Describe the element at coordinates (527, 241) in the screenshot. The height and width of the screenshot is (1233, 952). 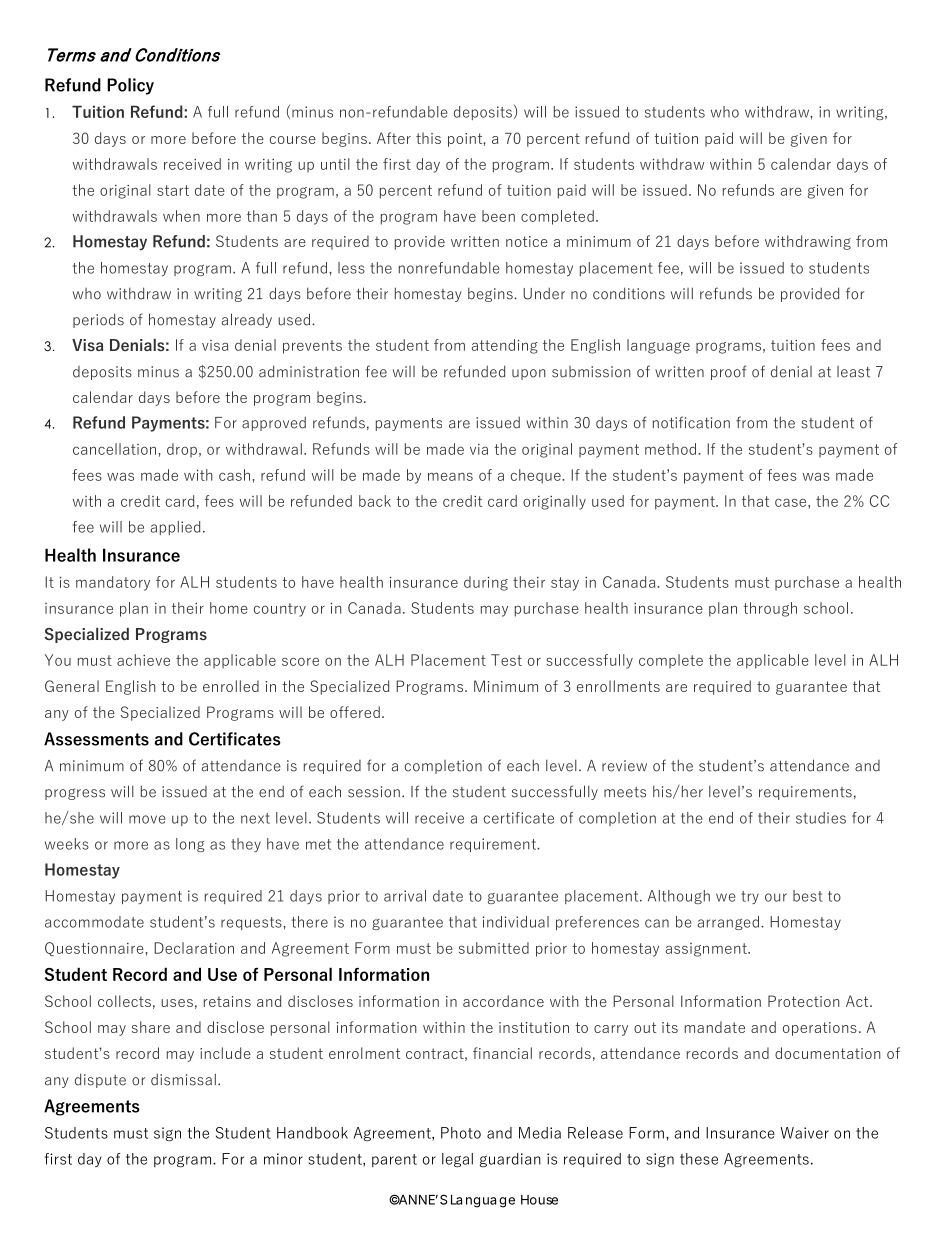
I see `notice` at that location.
